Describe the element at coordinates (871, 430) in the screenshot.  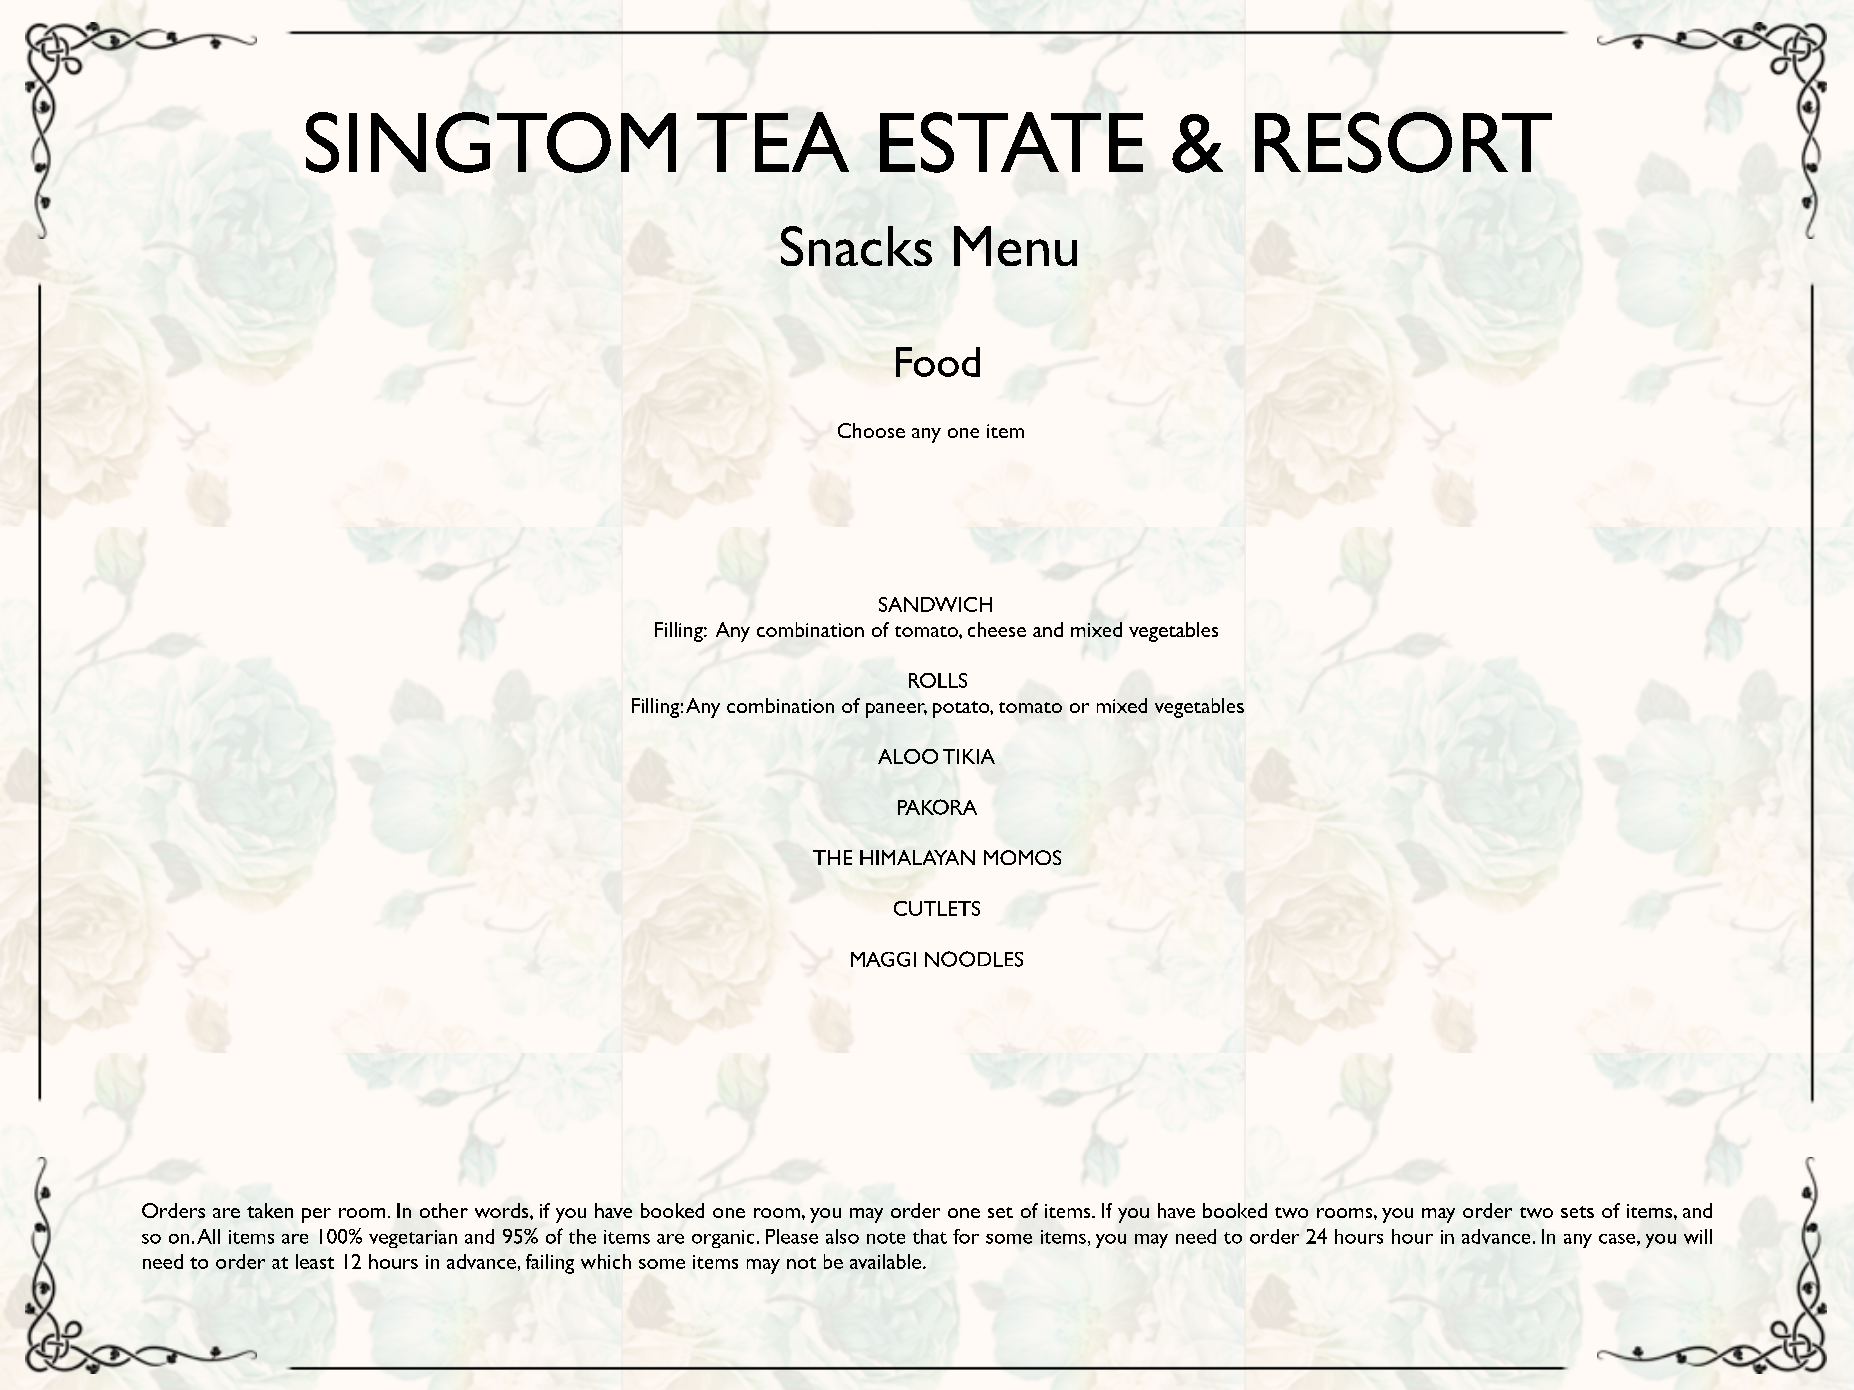
I see `Choose` at that location.
